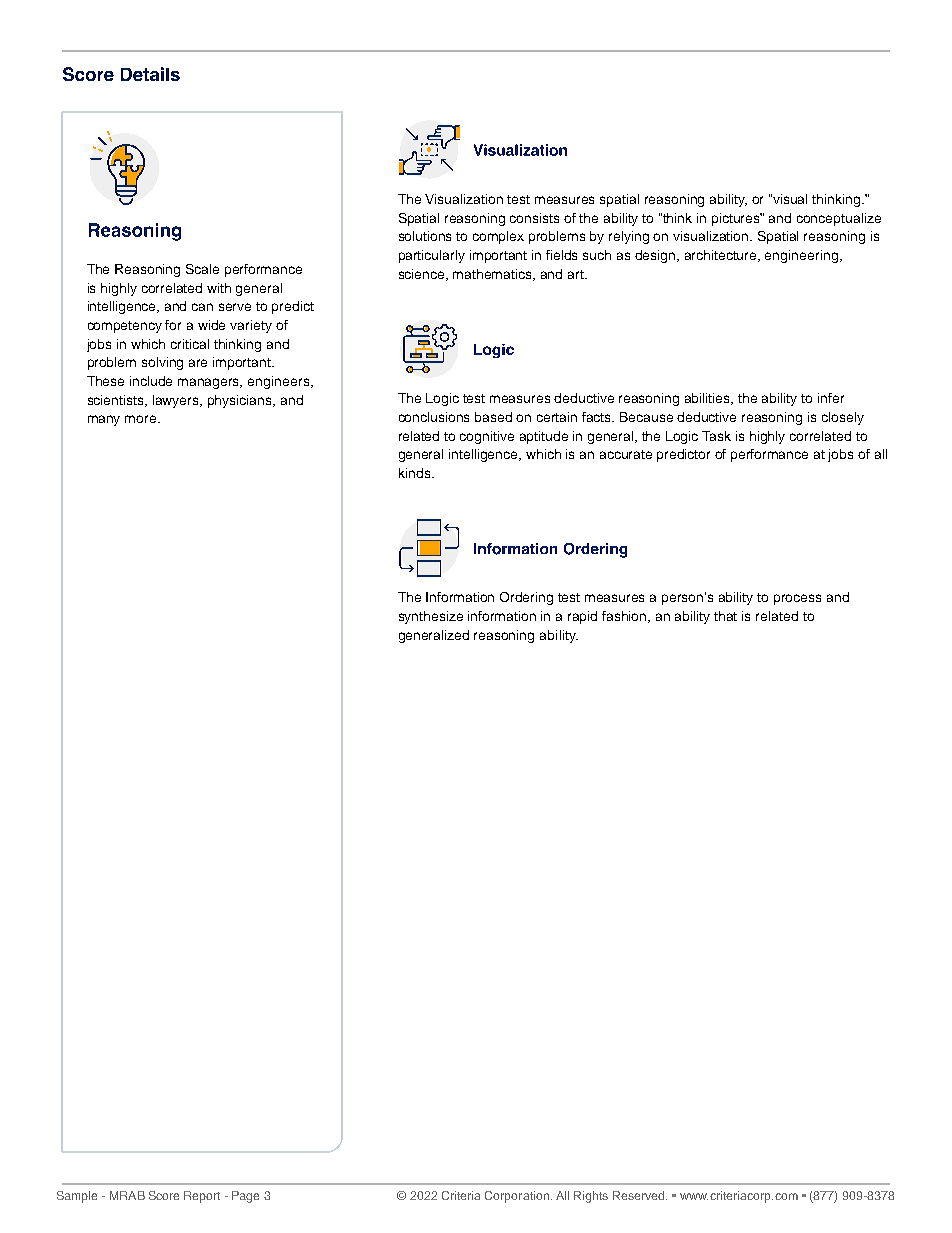  Describe the element at coordinates (517, 1197) in the screenshot. I see `Corporation` at that location.
